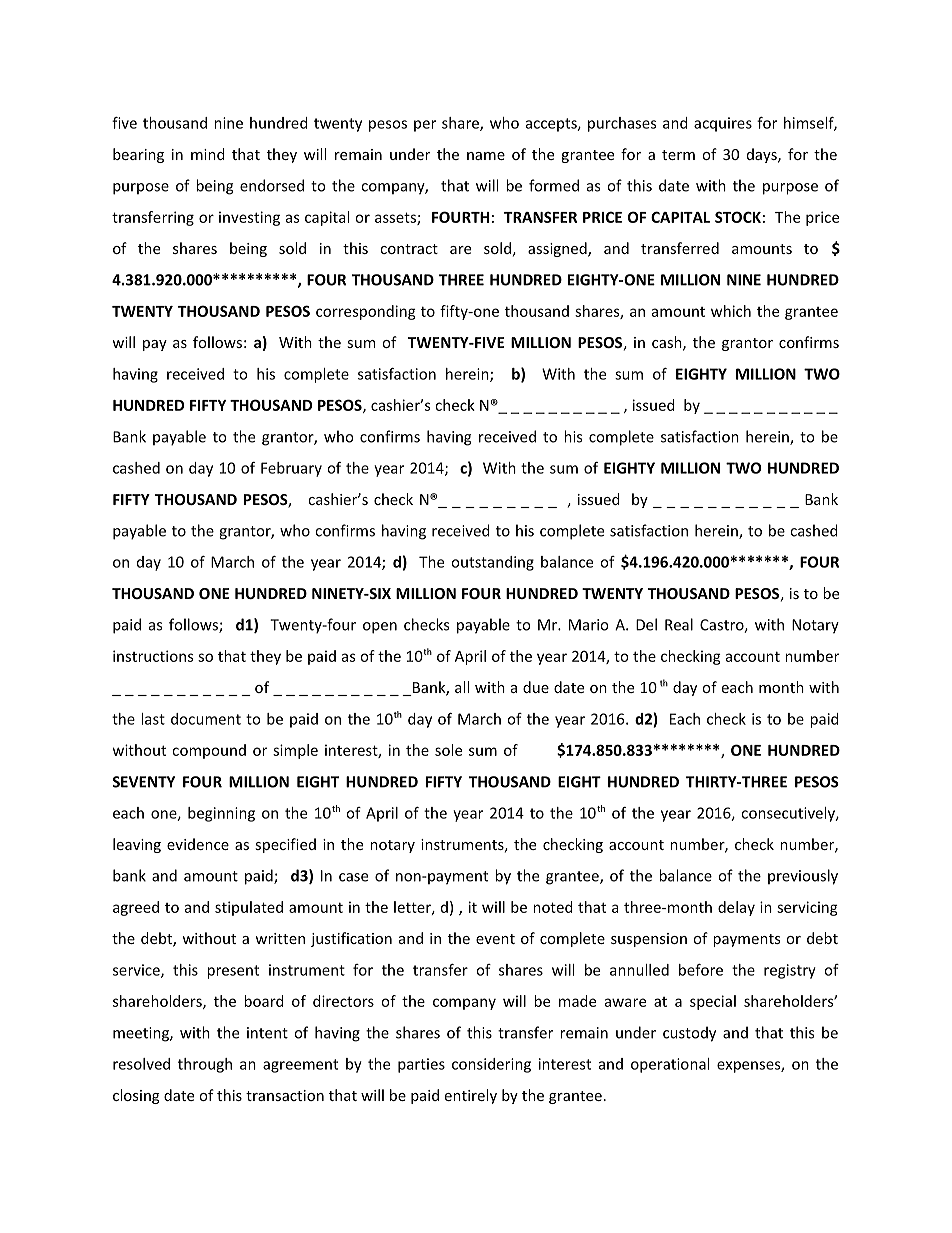 The height and width of the image is (1233, 952). What do you see at coordinates (208, 154) in the image?
I see `mind` at bounding box center [208, 154].
